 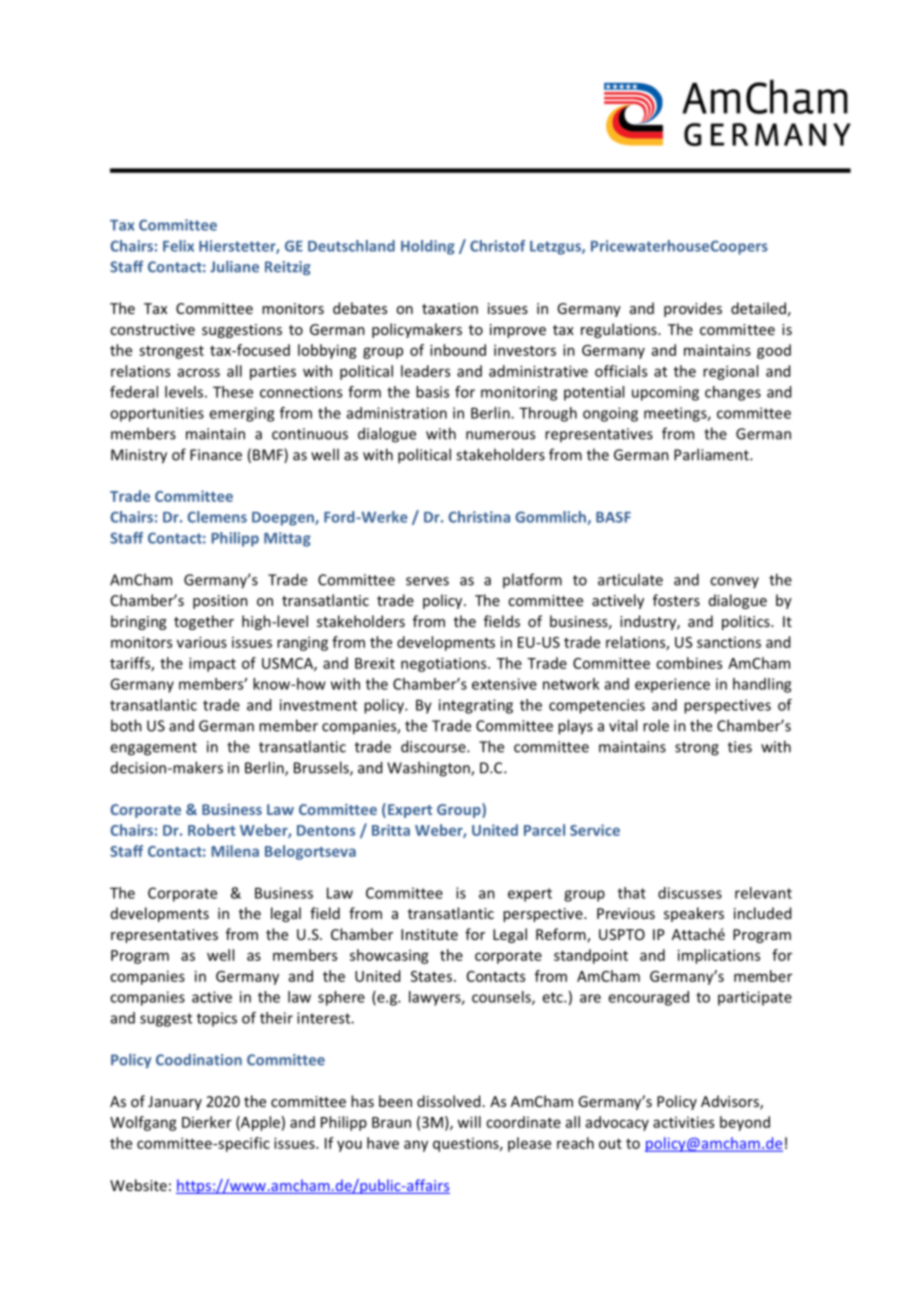 I want to click on provides, so click(x=693, y=309).
